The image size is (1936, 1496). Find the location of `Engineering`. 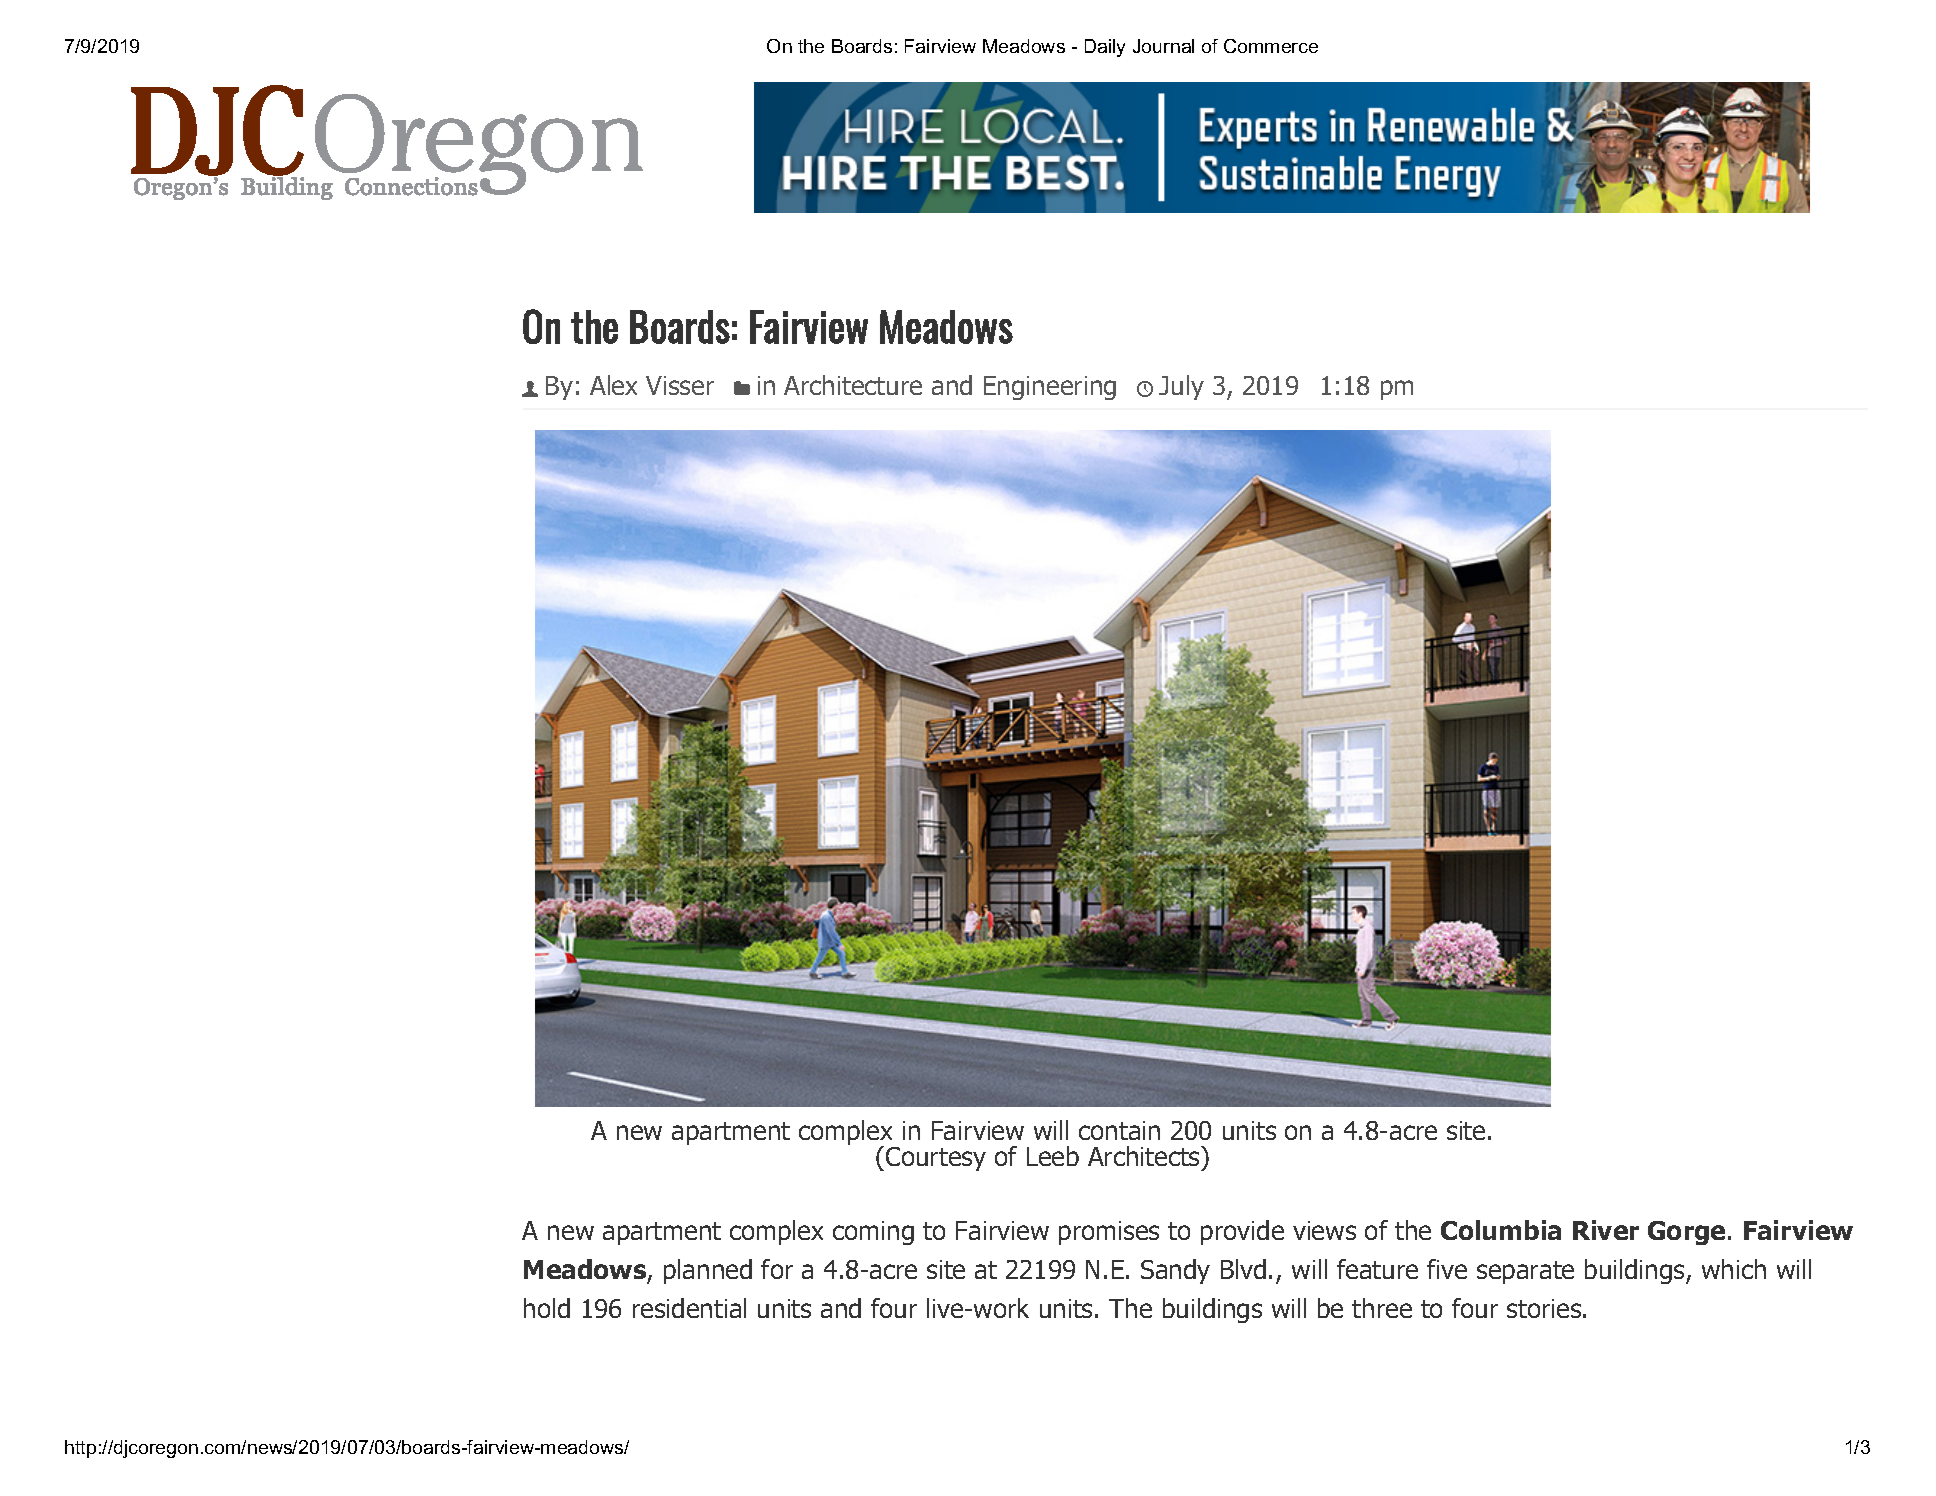

Engineering is located at coordinates (1050, 388).
